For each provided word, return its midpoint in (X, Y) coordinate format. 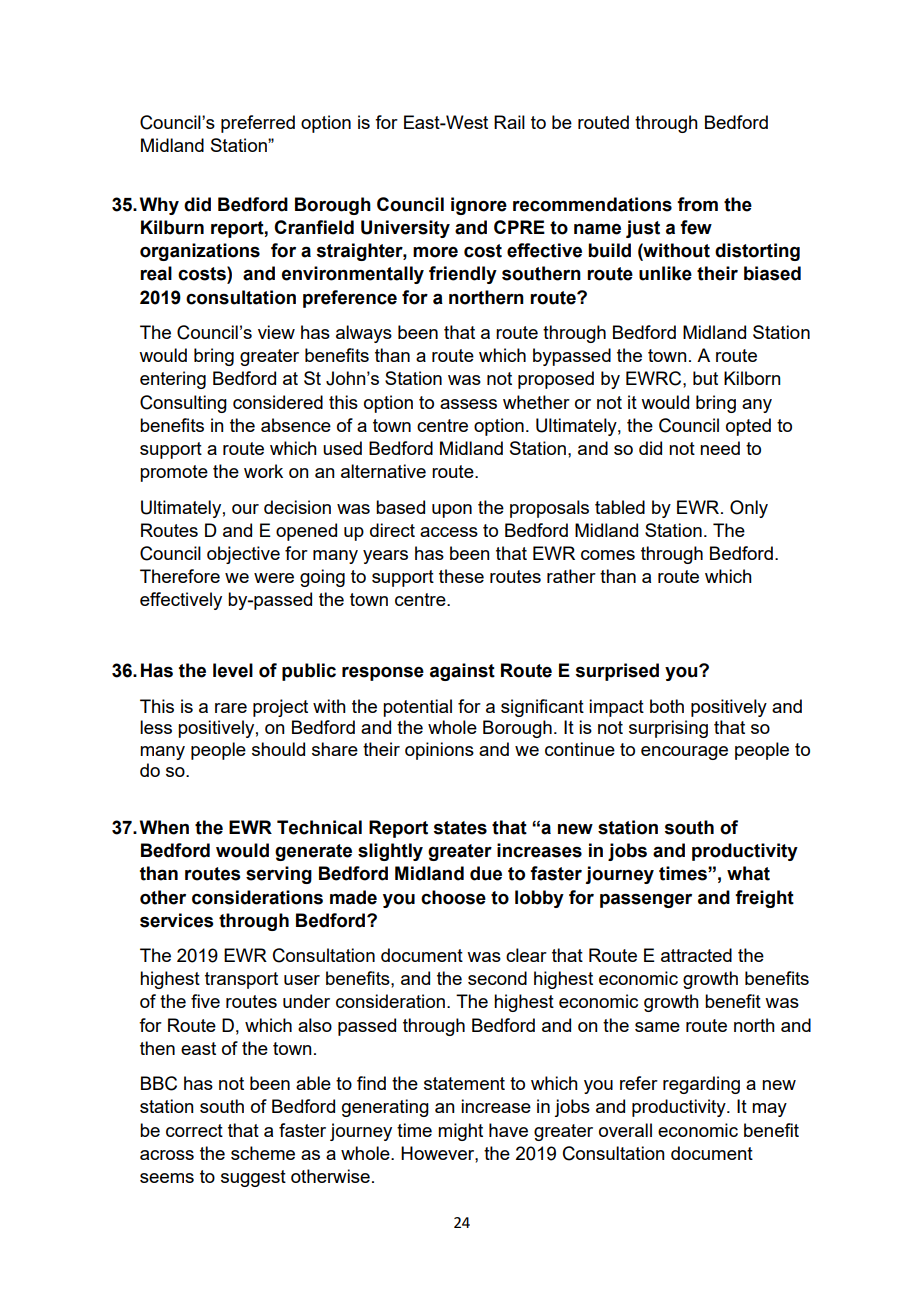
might (460, 1132)
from (697, 204)
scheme (263, 1153)
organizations (200, 252)
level (233, 670)
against (462, 672)
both (667, 706)
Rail (509, 122)
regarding (701, 1085)
